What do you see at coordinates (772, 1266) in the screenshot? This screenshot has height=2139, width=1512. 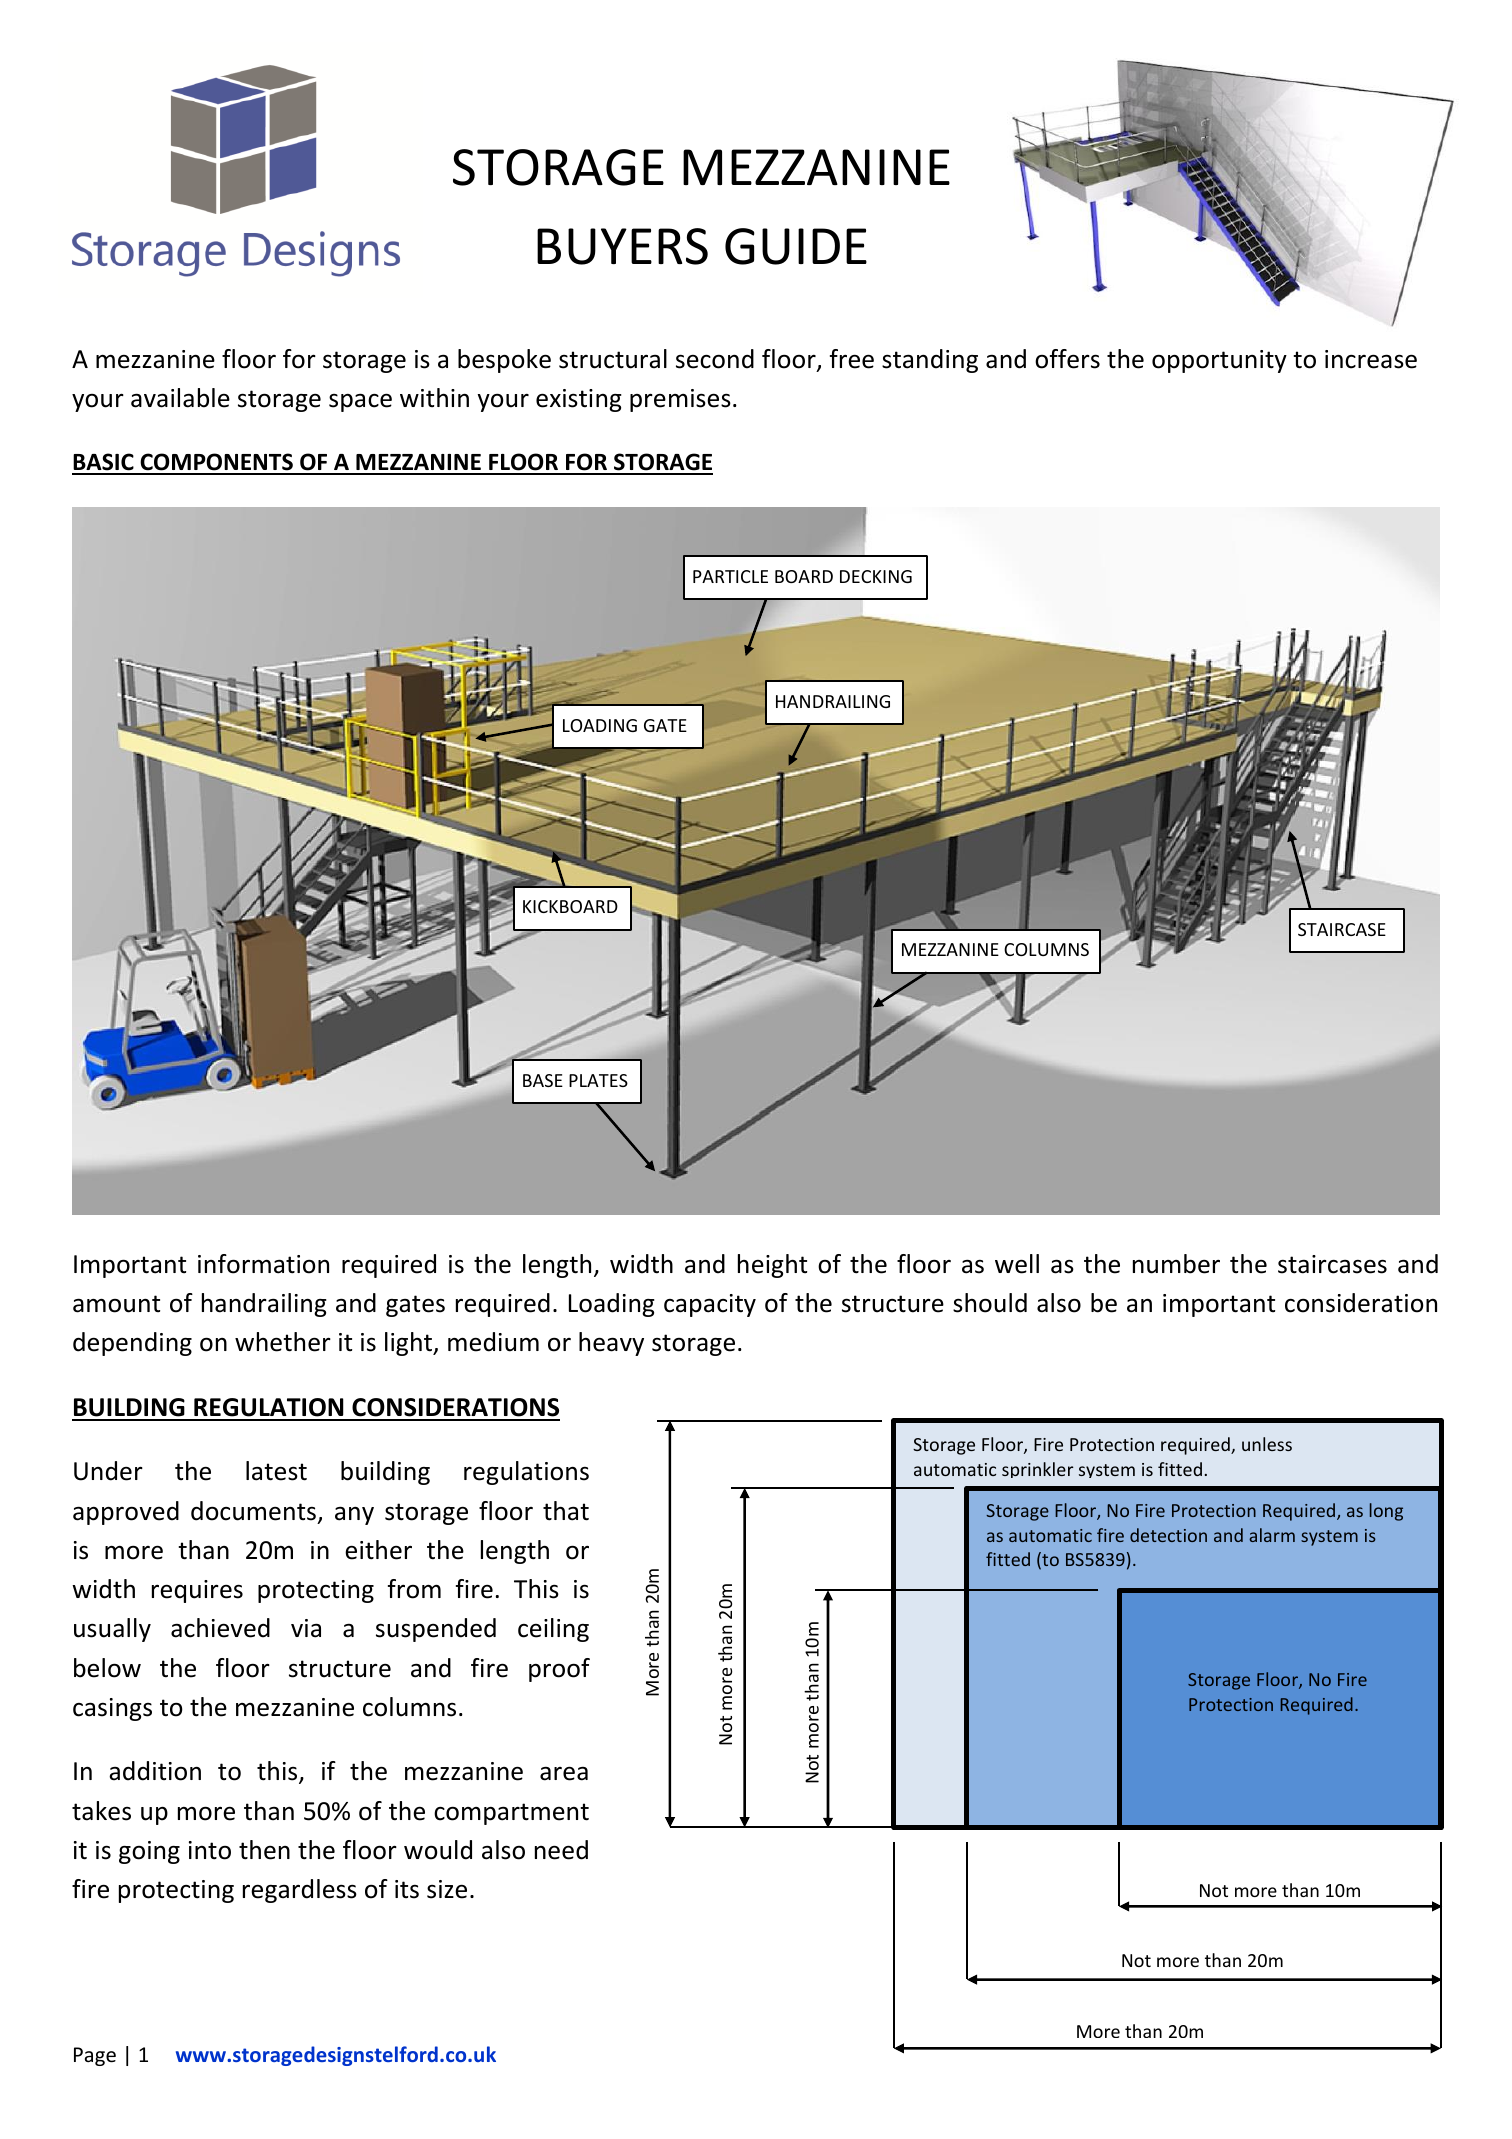 I see `height` at bounding box center [772, 1266].
